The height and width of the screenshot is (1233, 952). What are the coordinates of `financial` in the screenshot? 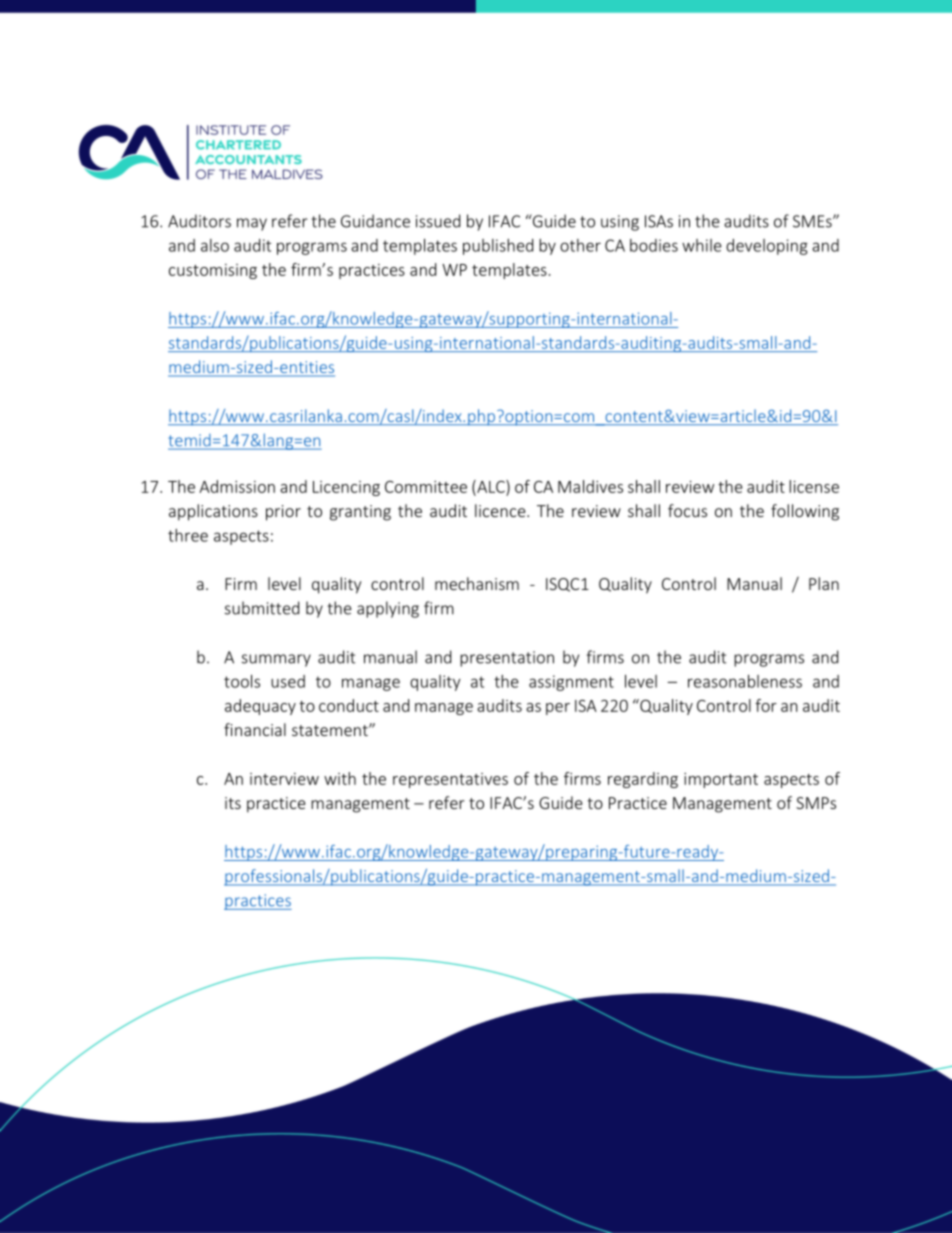 It's located at (255, 729).
